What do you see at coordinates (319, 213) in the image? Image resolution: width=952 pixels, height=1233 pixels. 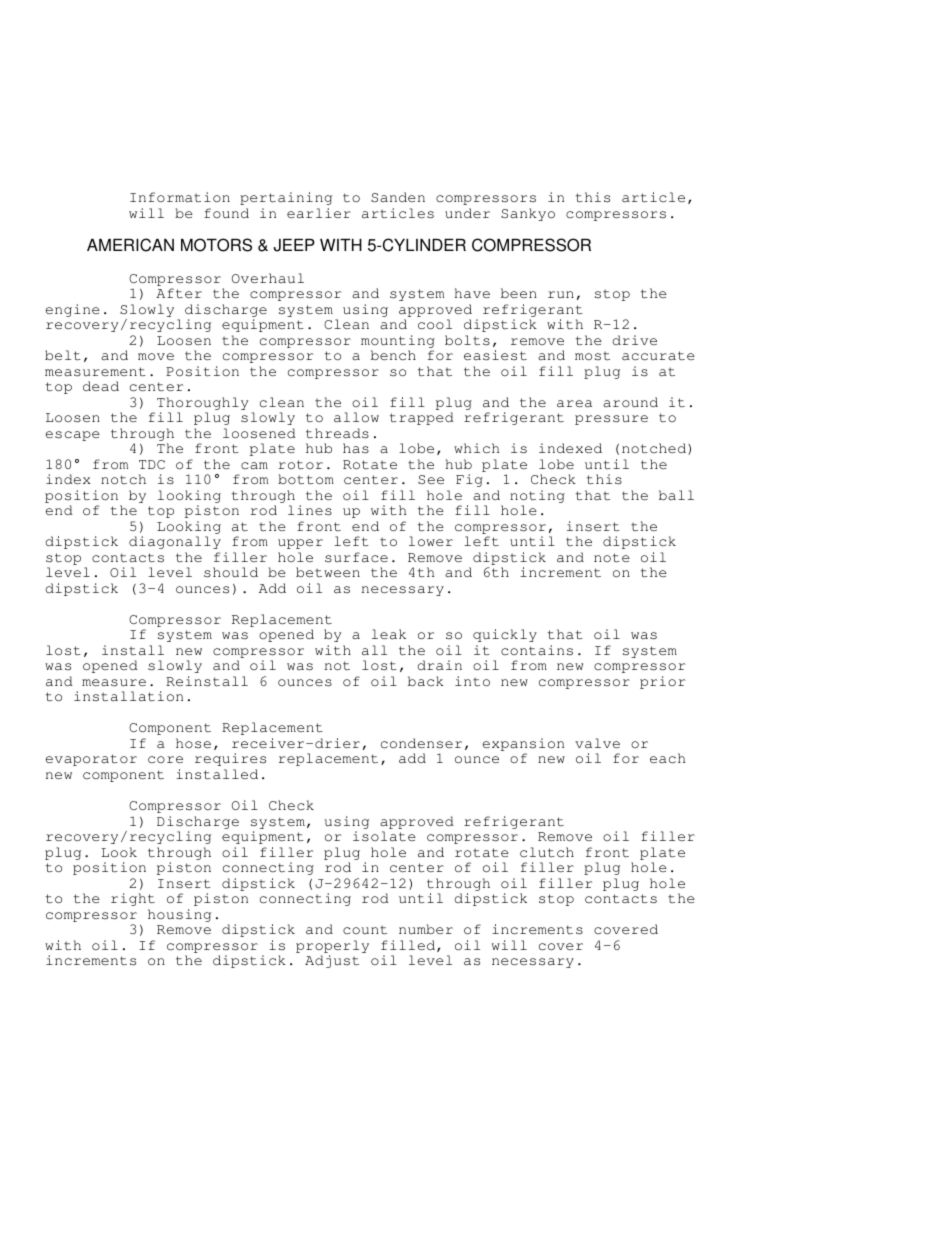 I see `earlier` at bounding box center [319, 213].
